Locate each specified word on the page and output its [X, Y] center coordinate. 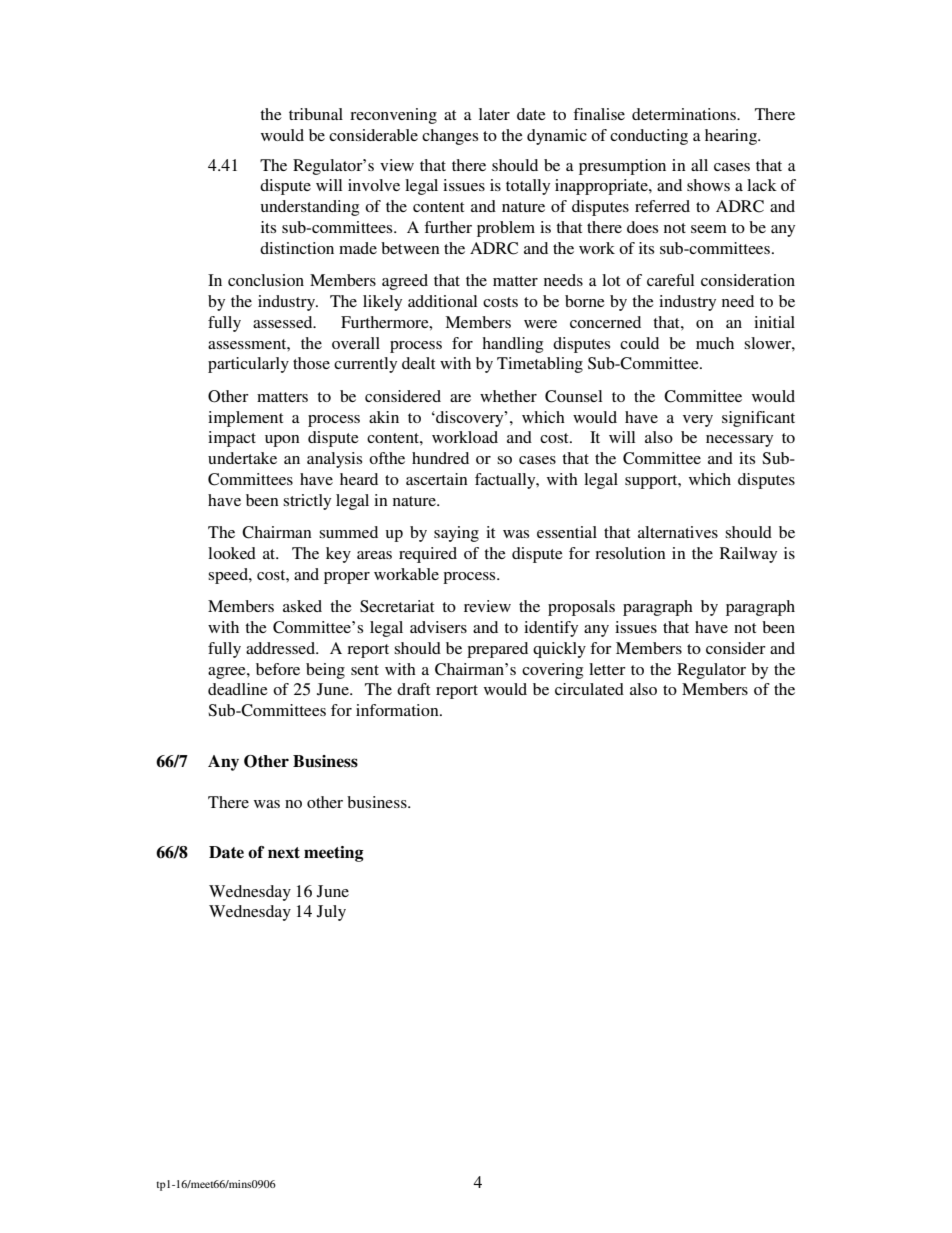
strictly [307, 502]
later [494, 114]
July [331, 913]
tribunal [316, 114]
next [284, 853]
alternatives [678, 532]
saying [456, 534]
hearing [732, 137]
